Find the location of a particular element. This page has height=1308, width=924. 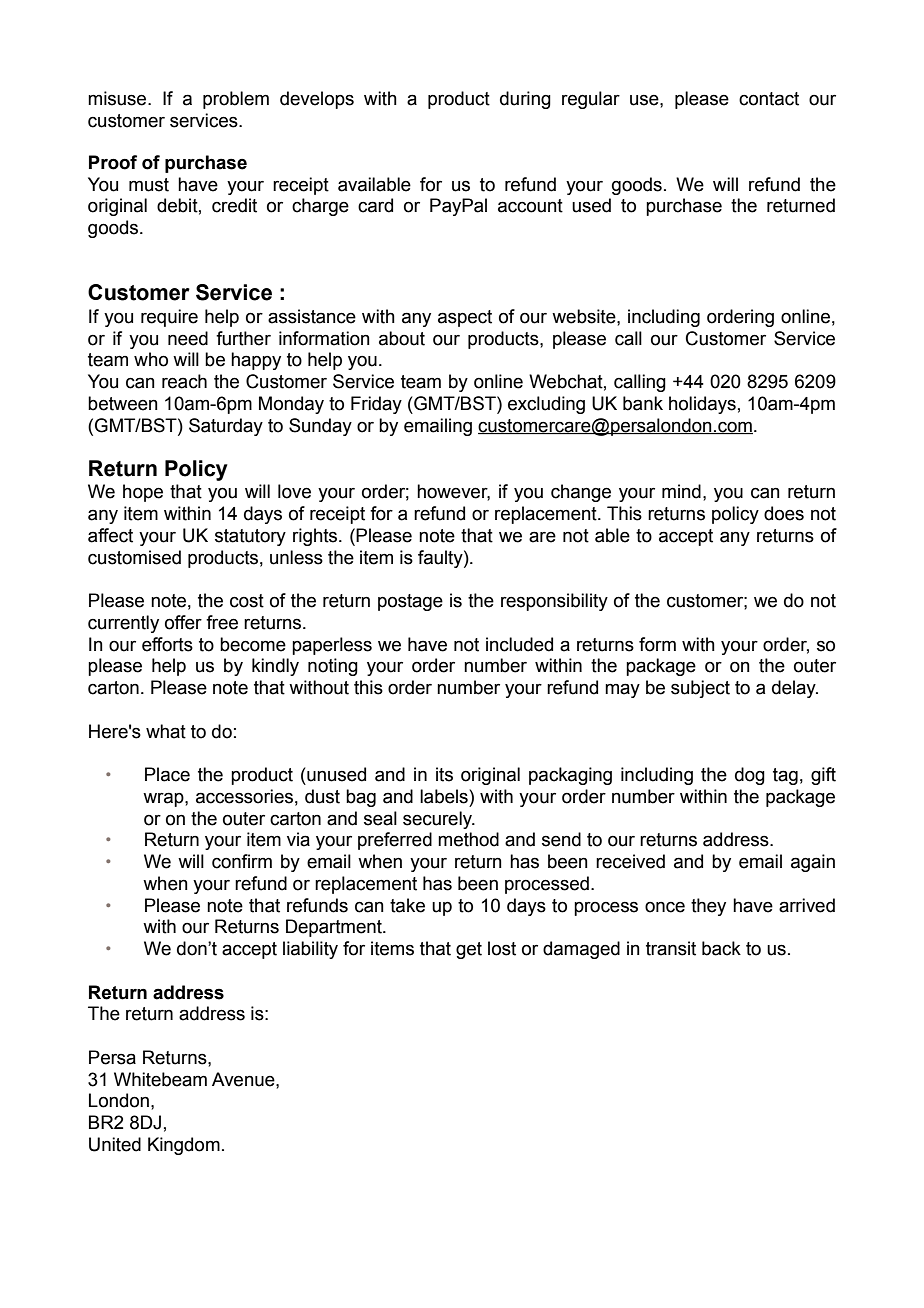

get is located at coordinates (469, 950).
